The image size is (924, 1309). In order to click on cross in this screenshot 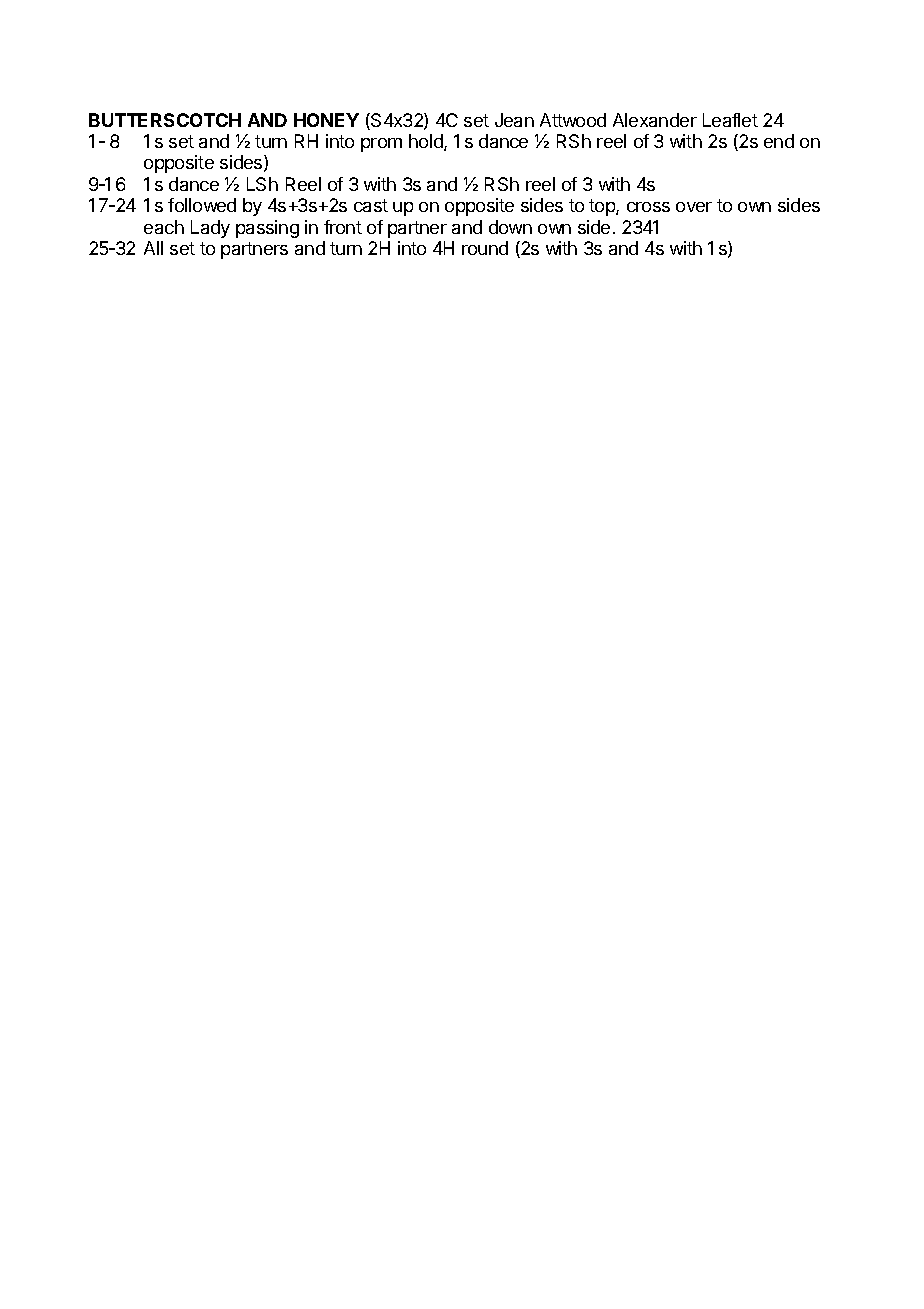, I will do `click(648, 207)`.
